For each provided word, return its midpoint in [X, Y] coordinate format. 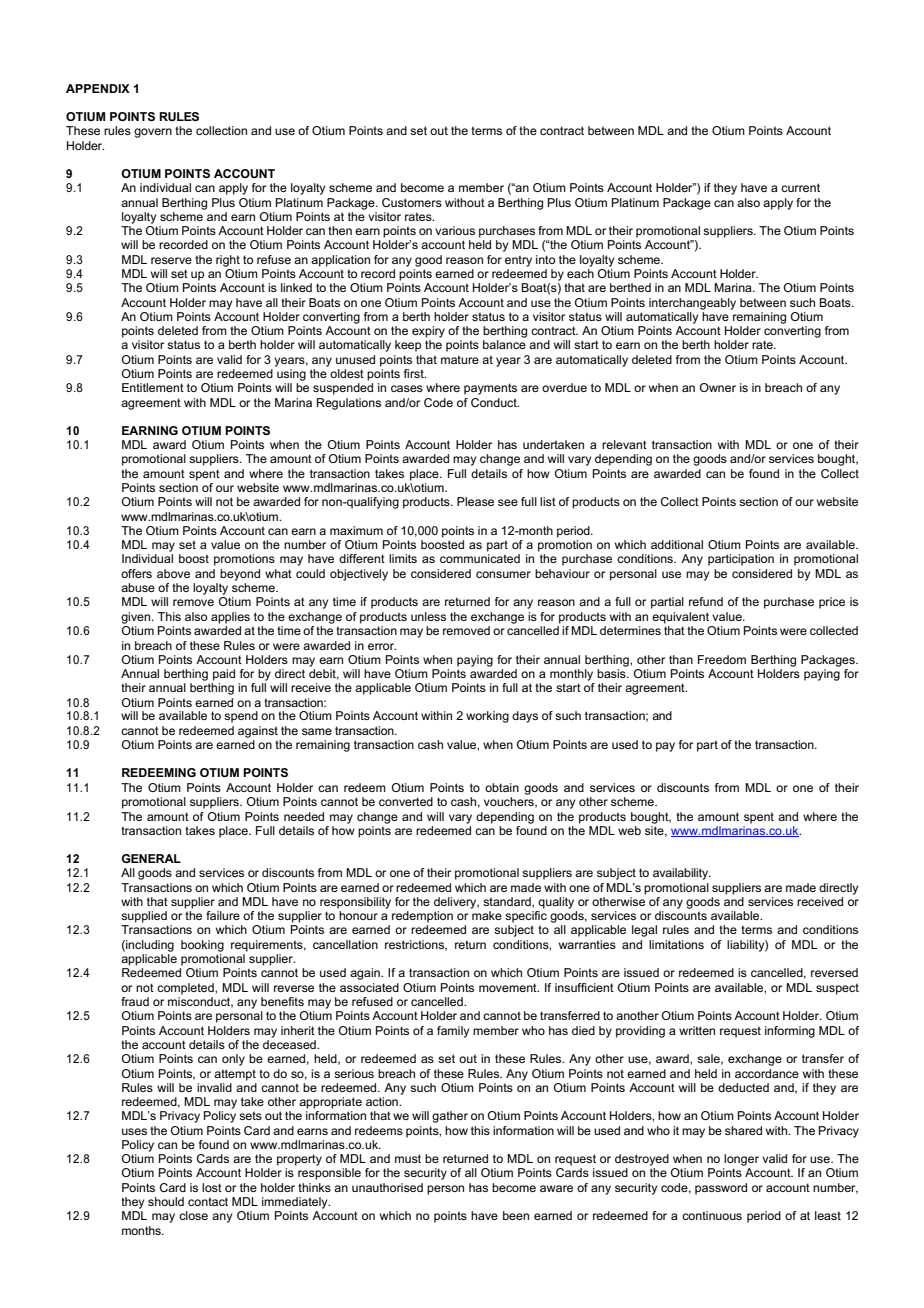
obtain [502, 787]
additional [677, 544]
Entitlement [153, 387]
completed [186, 989]
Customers [412, 202]
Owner [718, 387]
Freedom [722, 659]
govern [153, 133]
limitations [676, 944]
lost [212, 1187]
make [487, 915]
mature [460, 359]
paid [224, 675]
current [800, 187]
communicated [480, 558]
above [173, 573]
